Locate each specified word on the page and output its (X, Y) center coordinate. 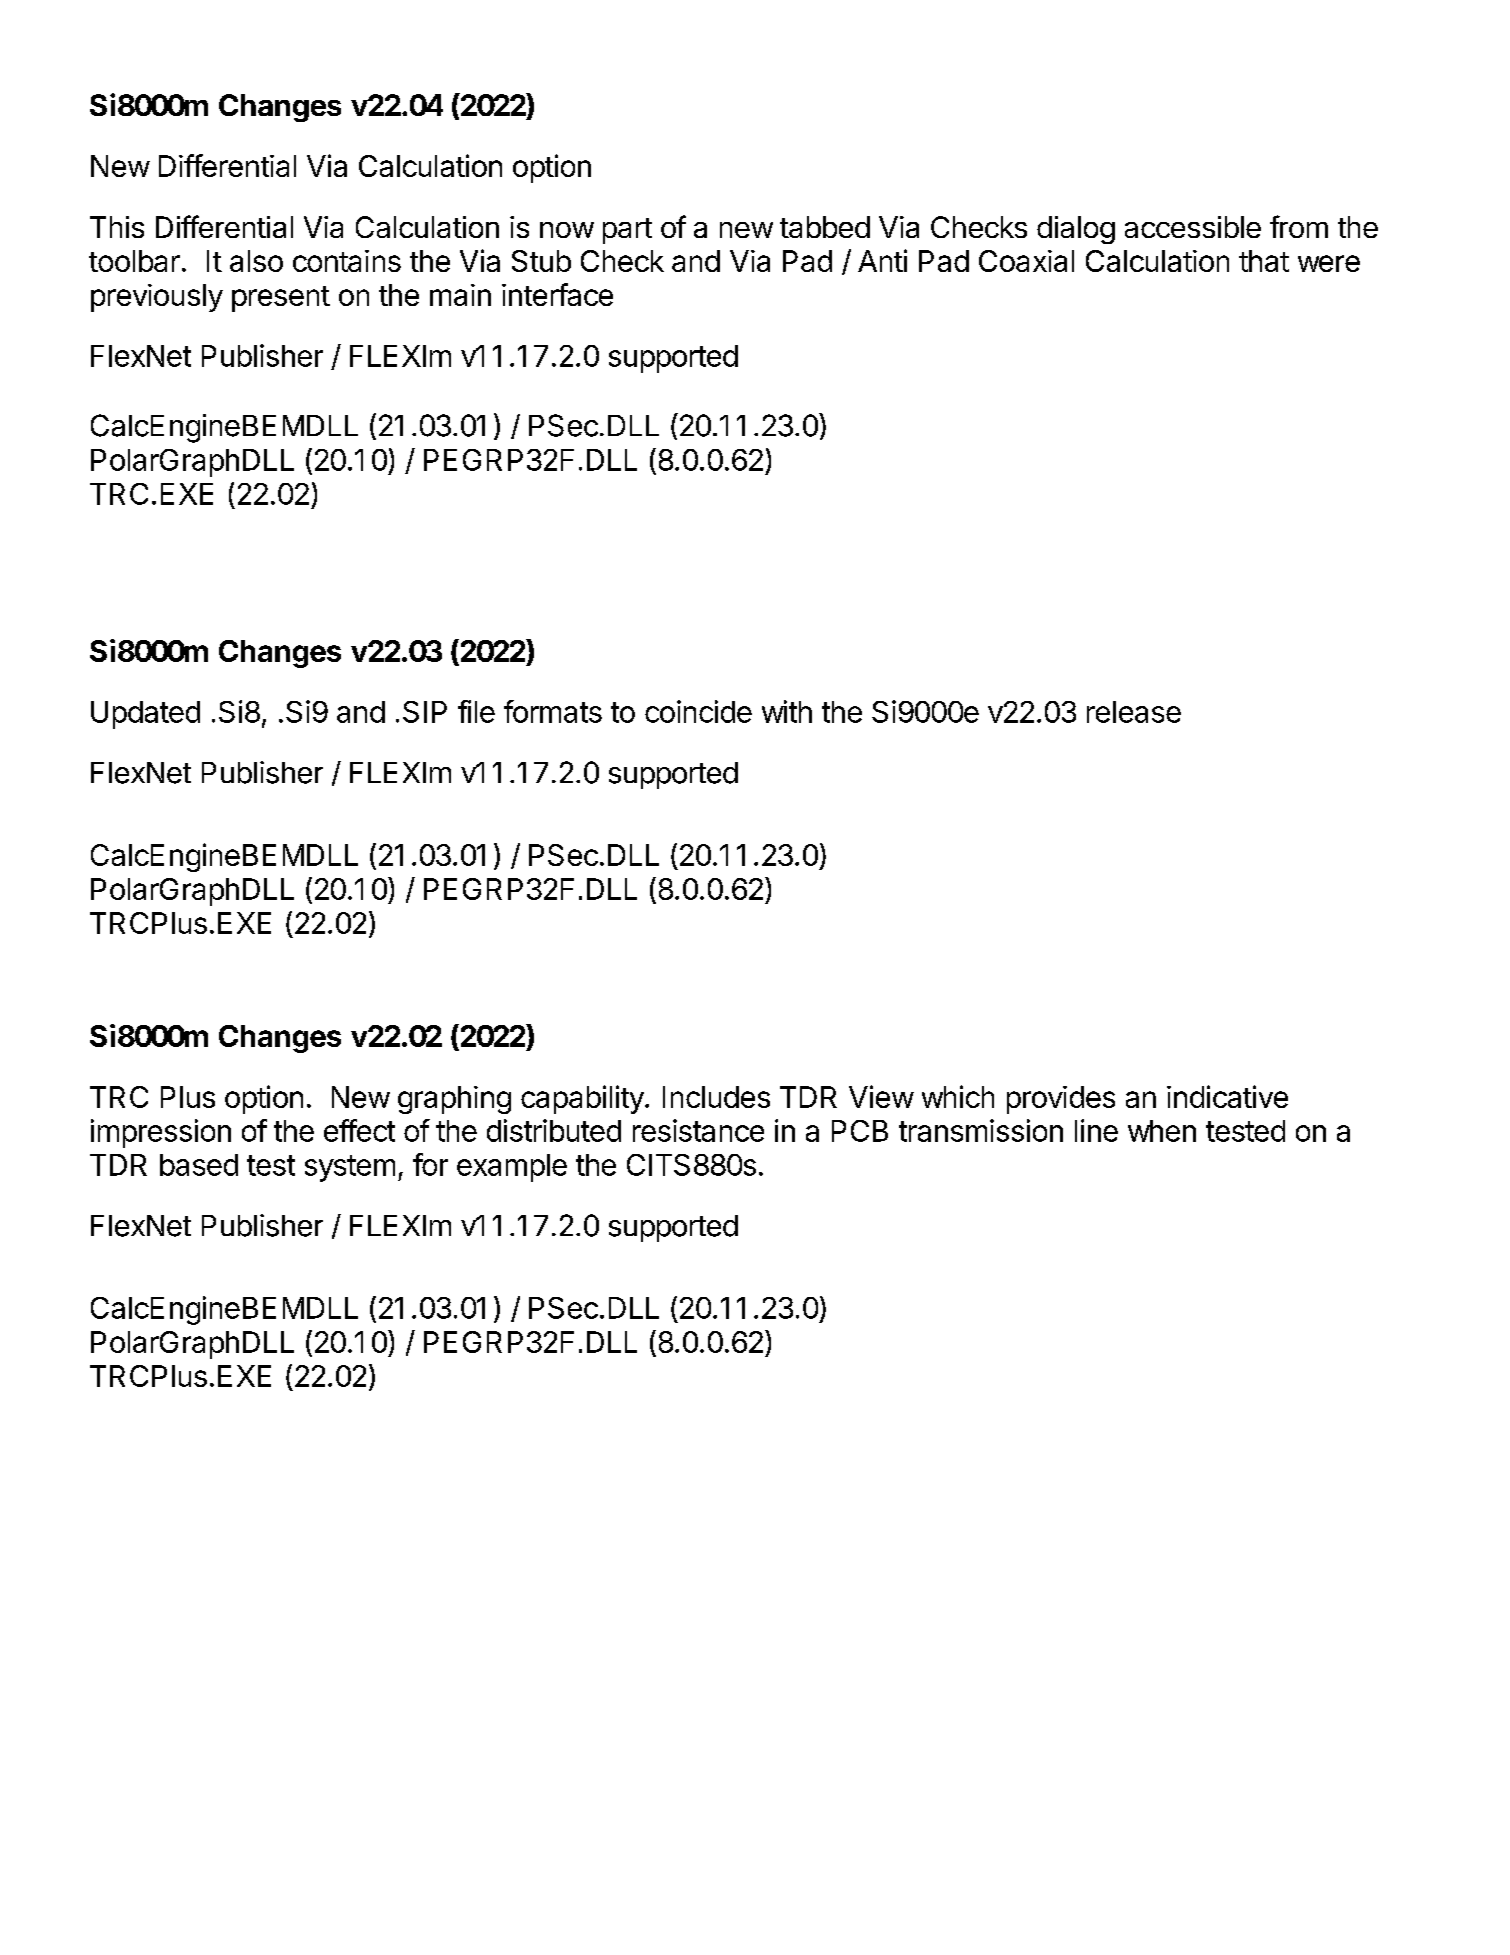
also (256, 261)
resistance (698, 1130)
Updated (145, 715)
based (199, 1165)
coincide (698, 711)
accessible (1193, 227)
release (1134, 712)
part (627, 231)
